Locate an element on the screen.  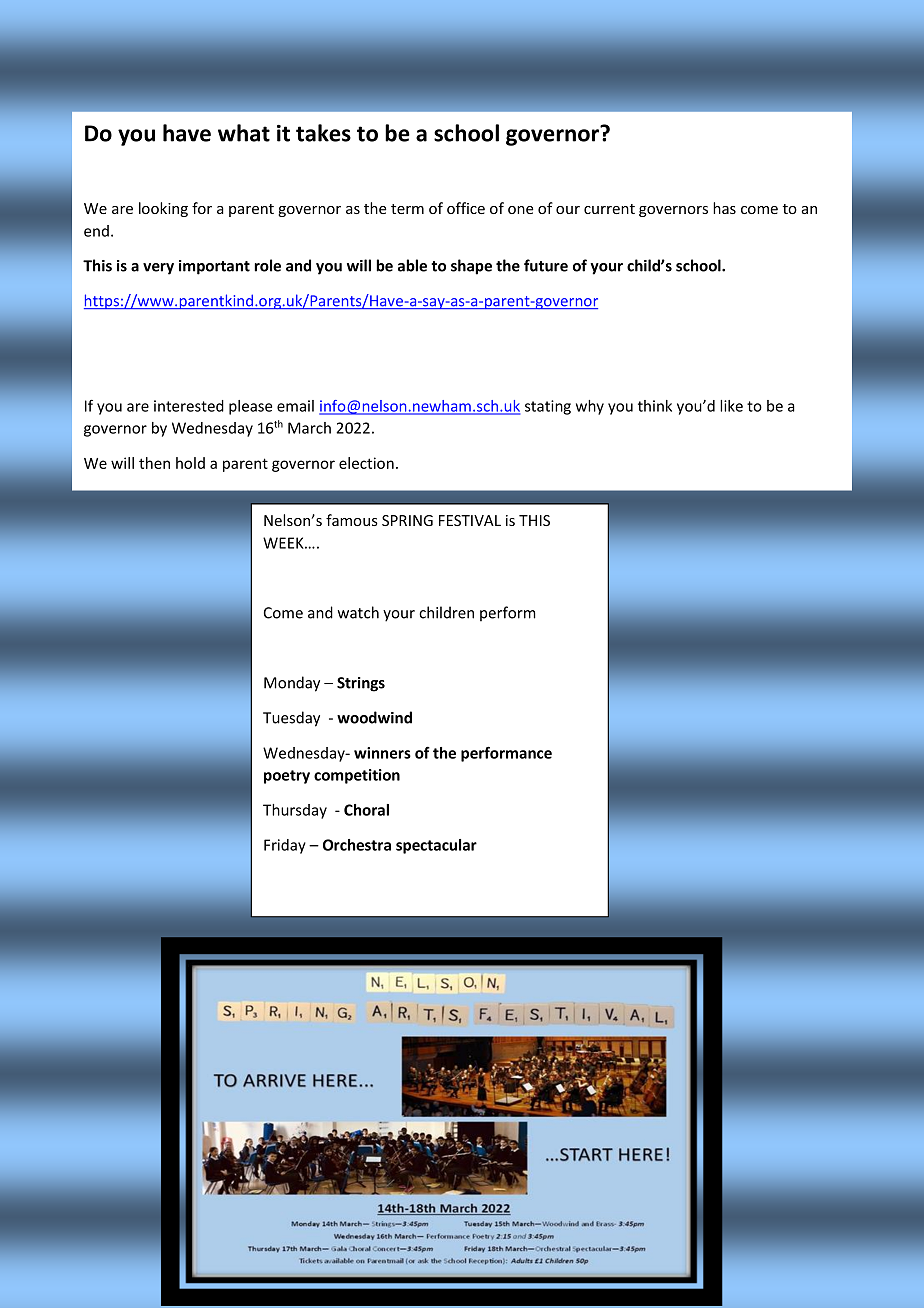
what is located at coordinates (244, 133).
